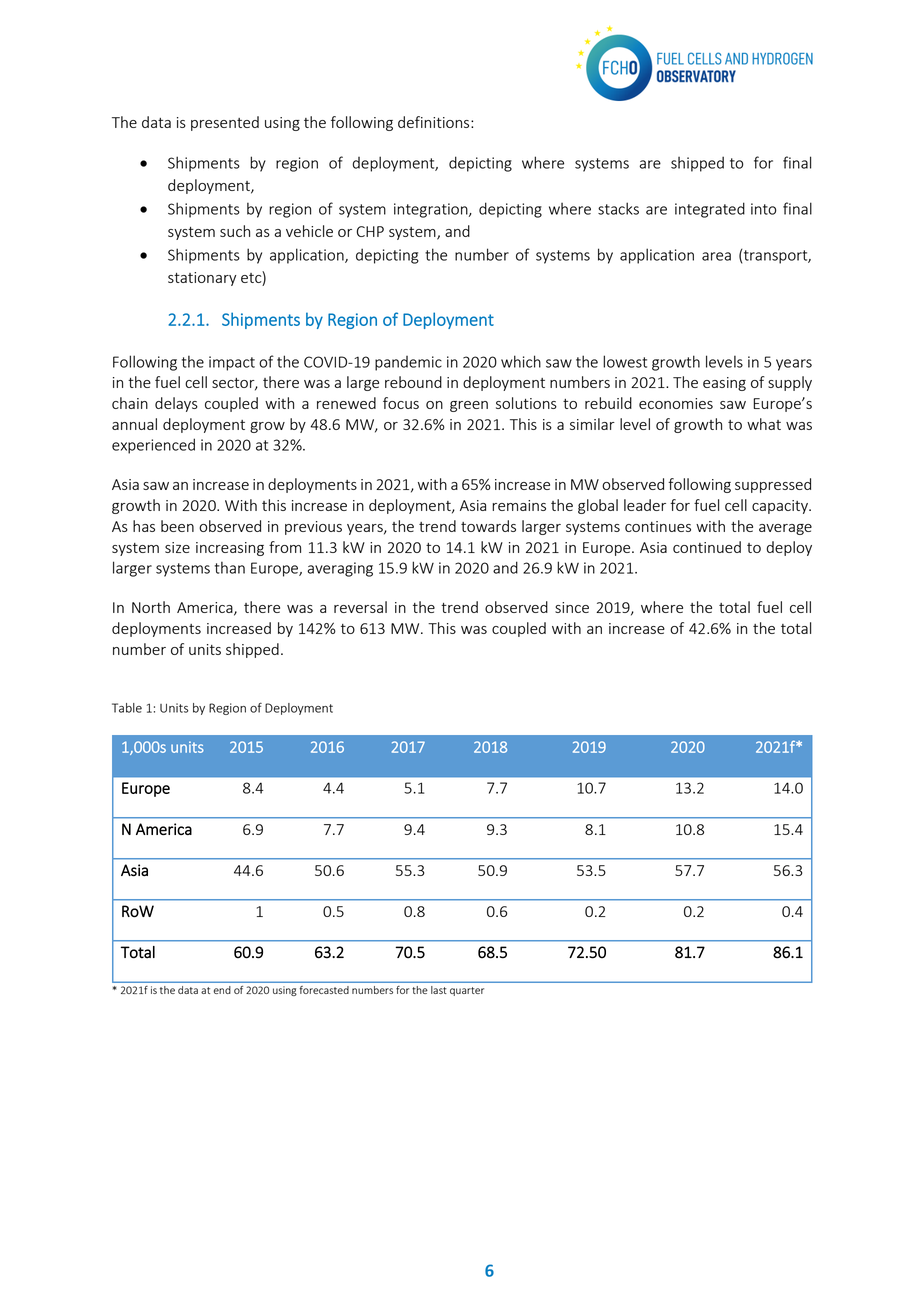 The image size is (924, 1308). Describe the element at coordinates (435, 122) in the screenshot. I see `definitions` at that location.
